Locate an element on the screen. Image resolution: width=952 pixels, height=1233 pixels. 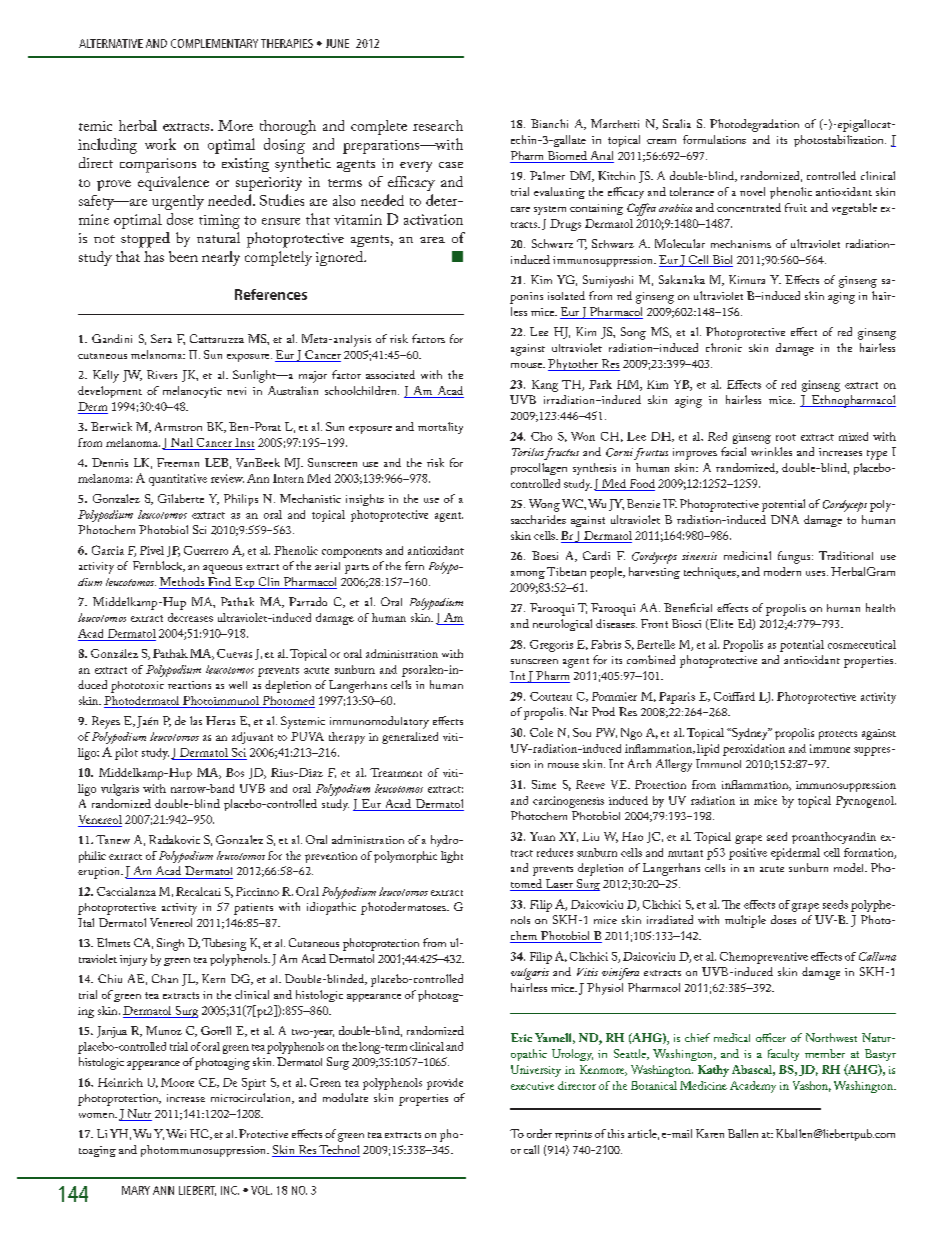
root is located at coordinates (786, 437).
